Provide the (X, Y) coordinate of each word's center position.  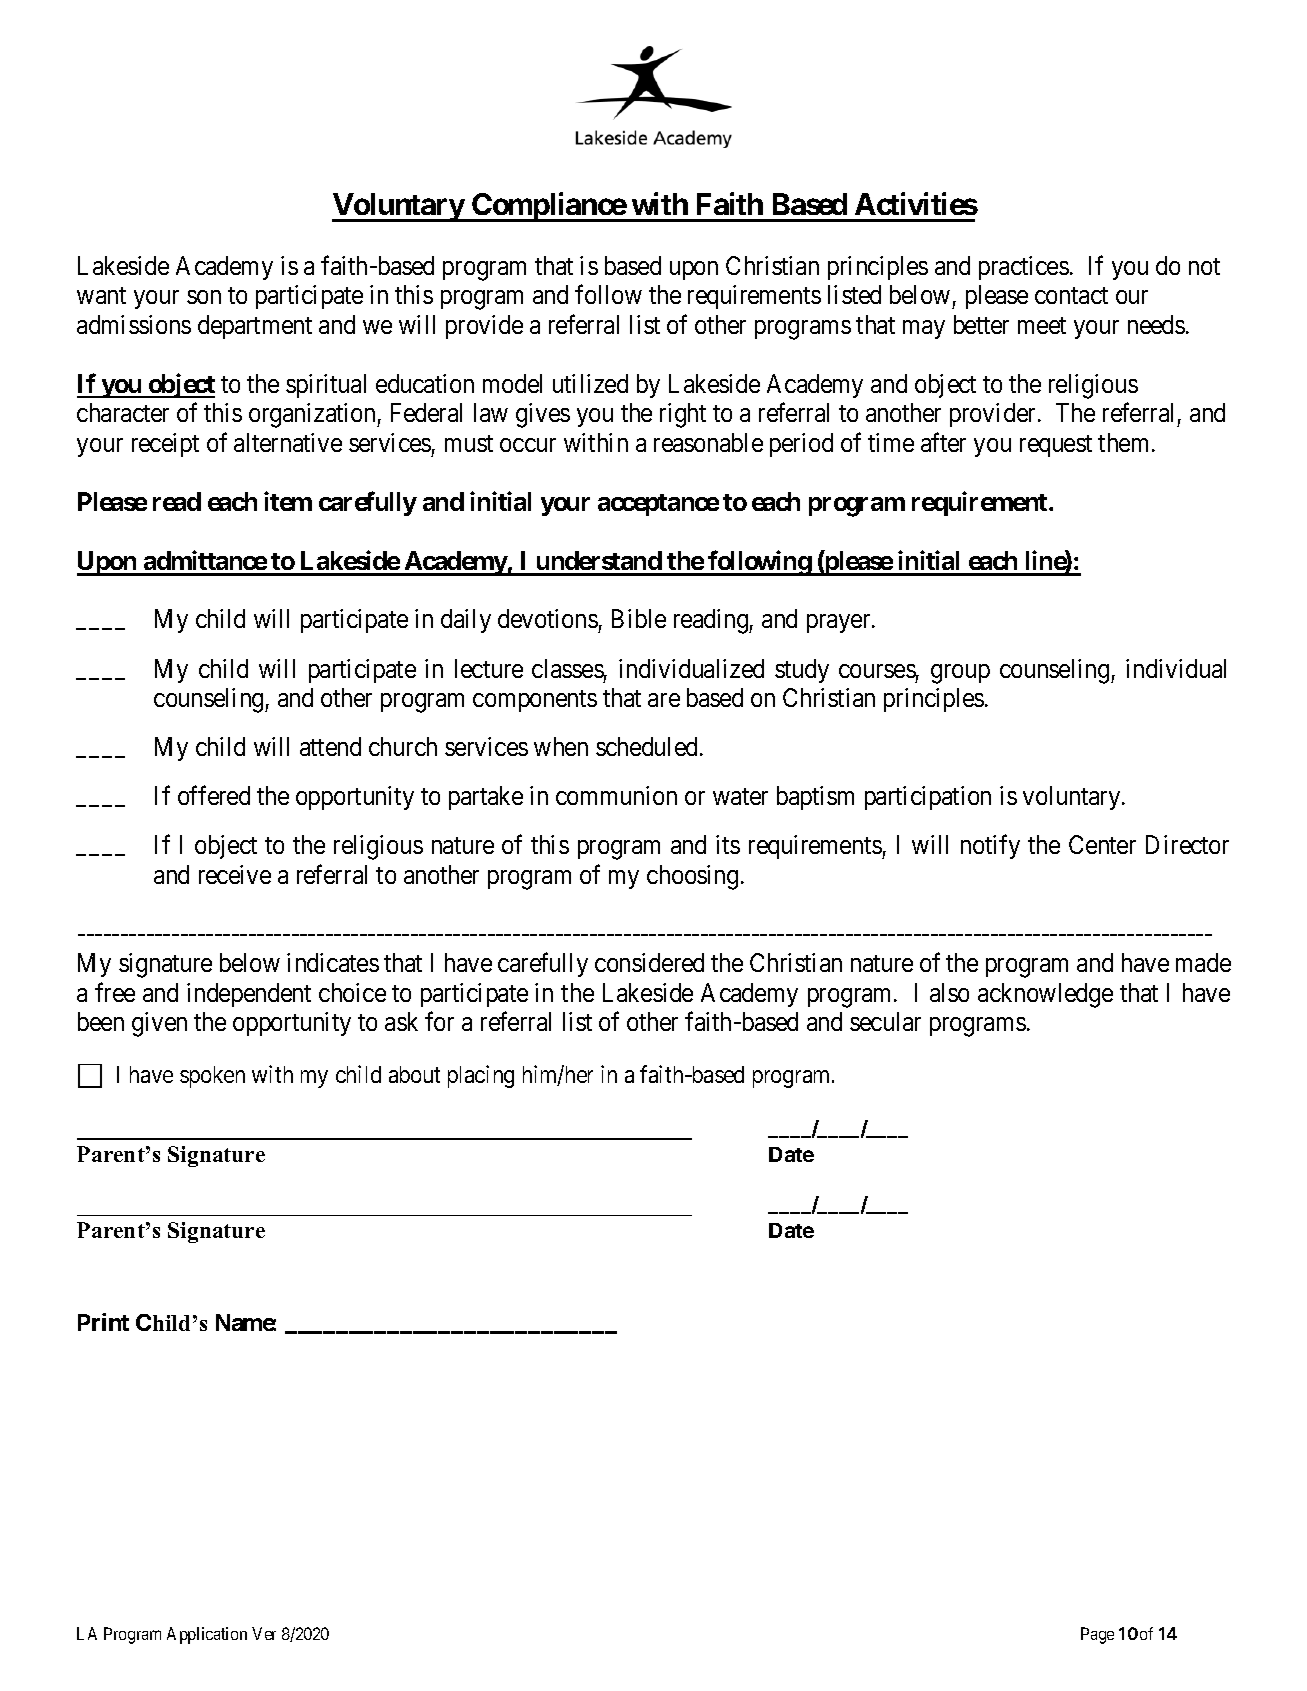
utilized (590, 383)
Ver (264, 1633)
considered (649, 962)
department (255, 327)
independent (249, 995)
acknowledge (1045, 995)
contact (1071, 295)
